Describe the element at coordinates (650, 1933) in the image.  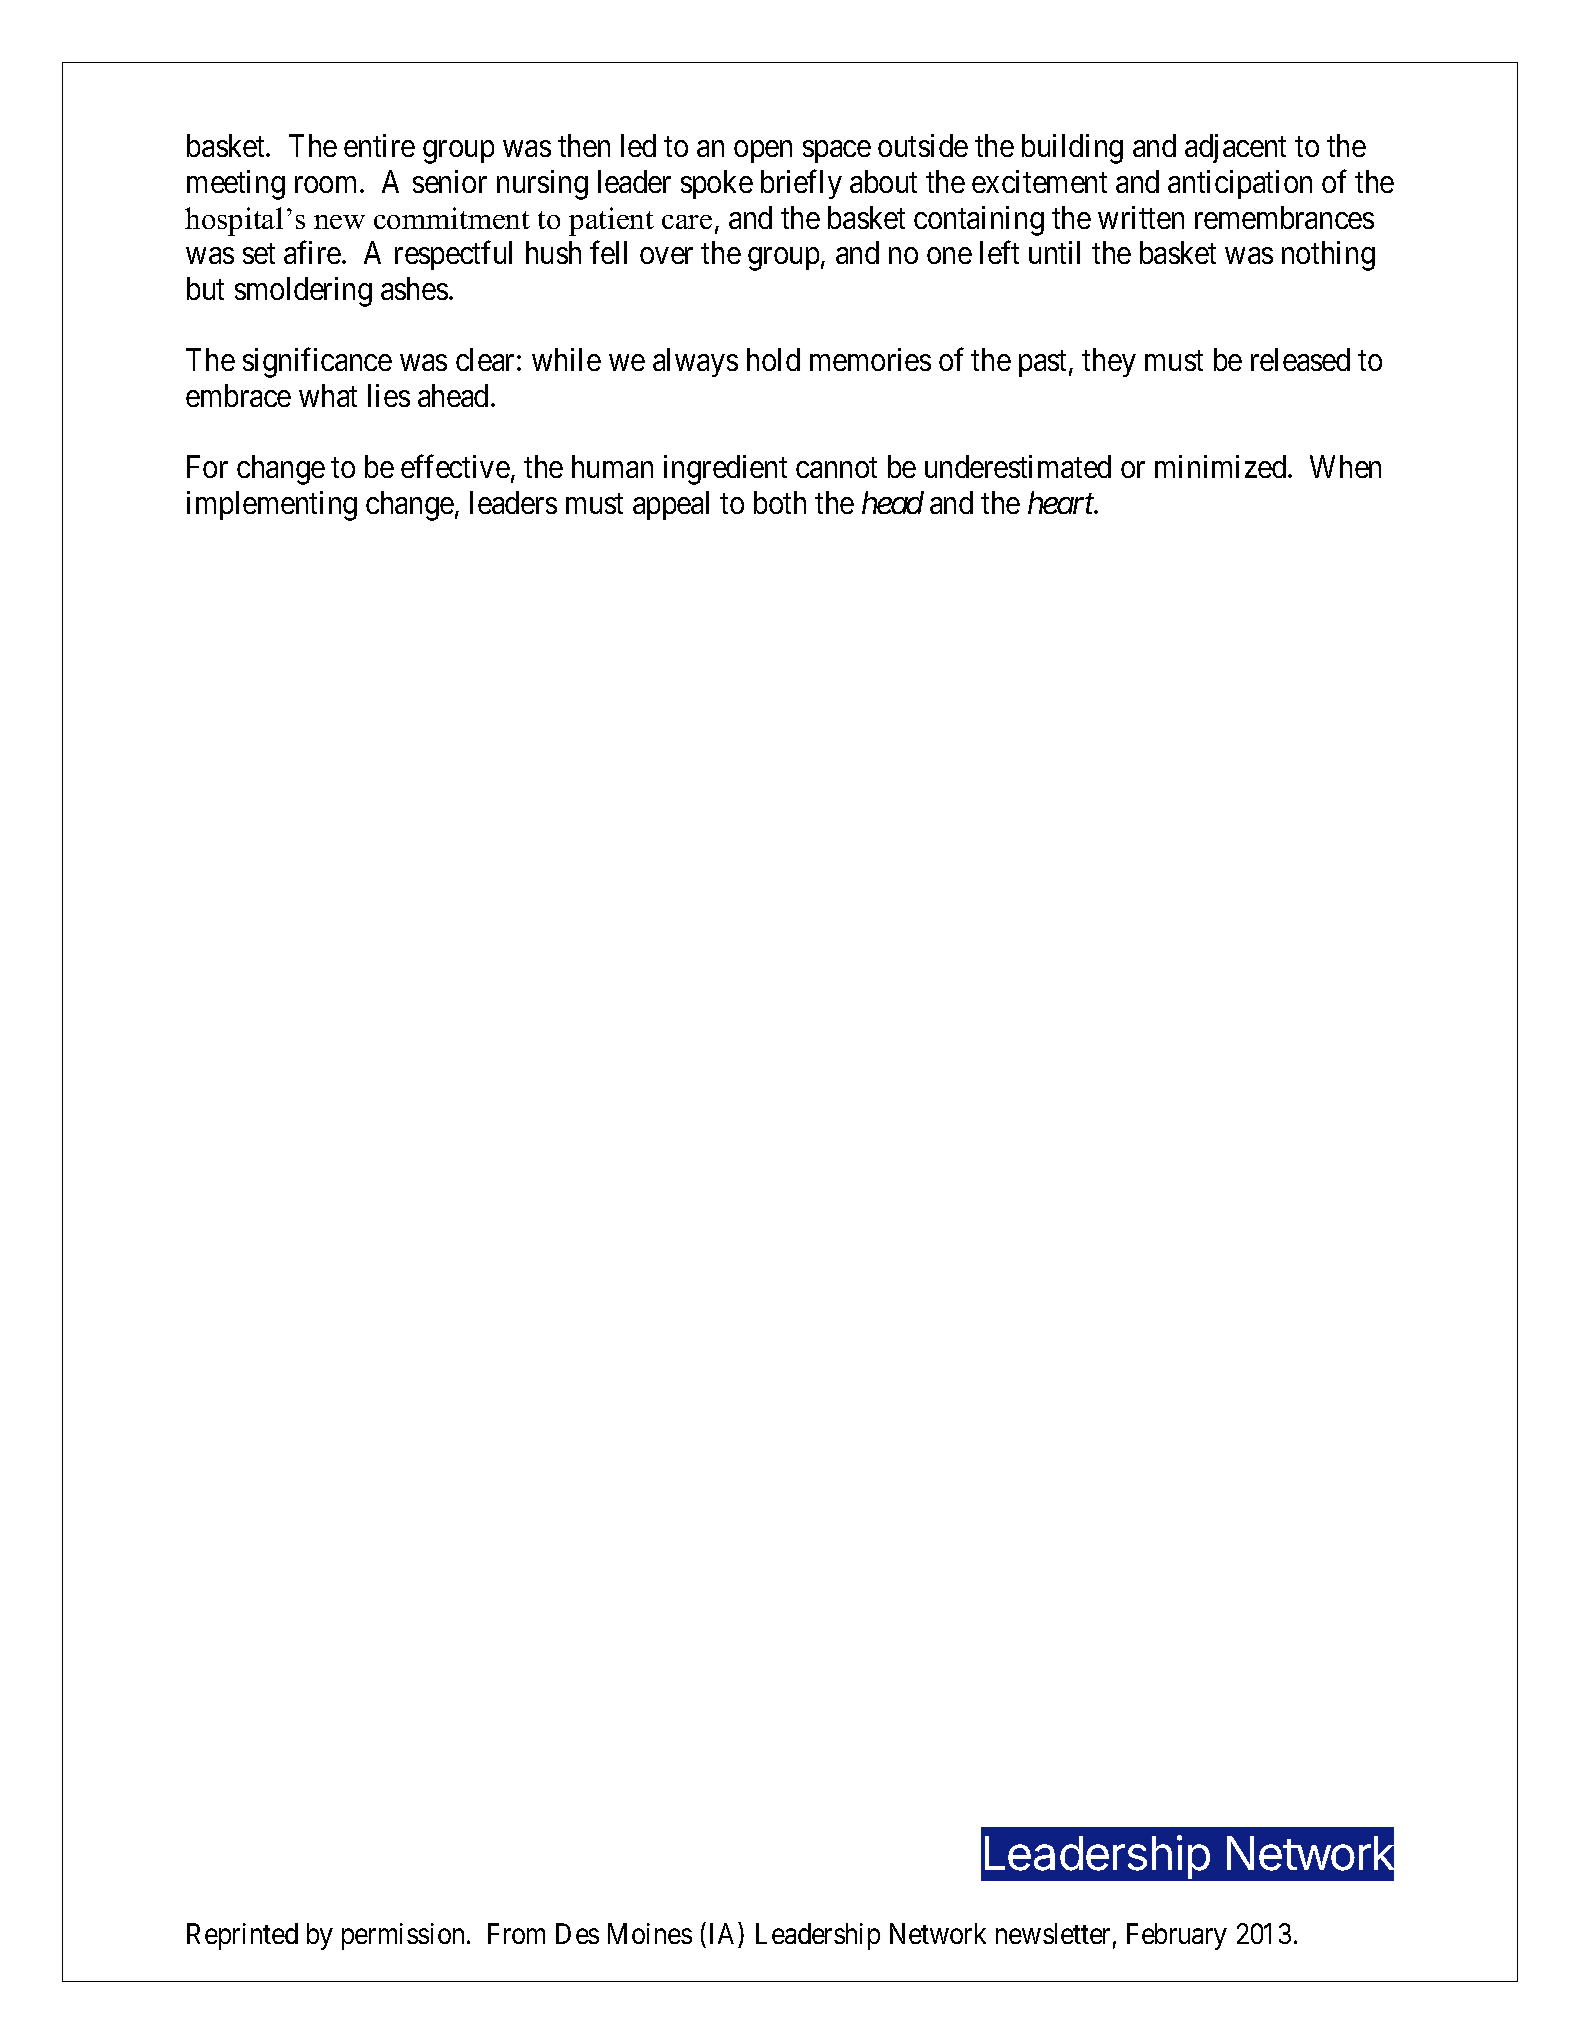
I see `Moines` at that location.
